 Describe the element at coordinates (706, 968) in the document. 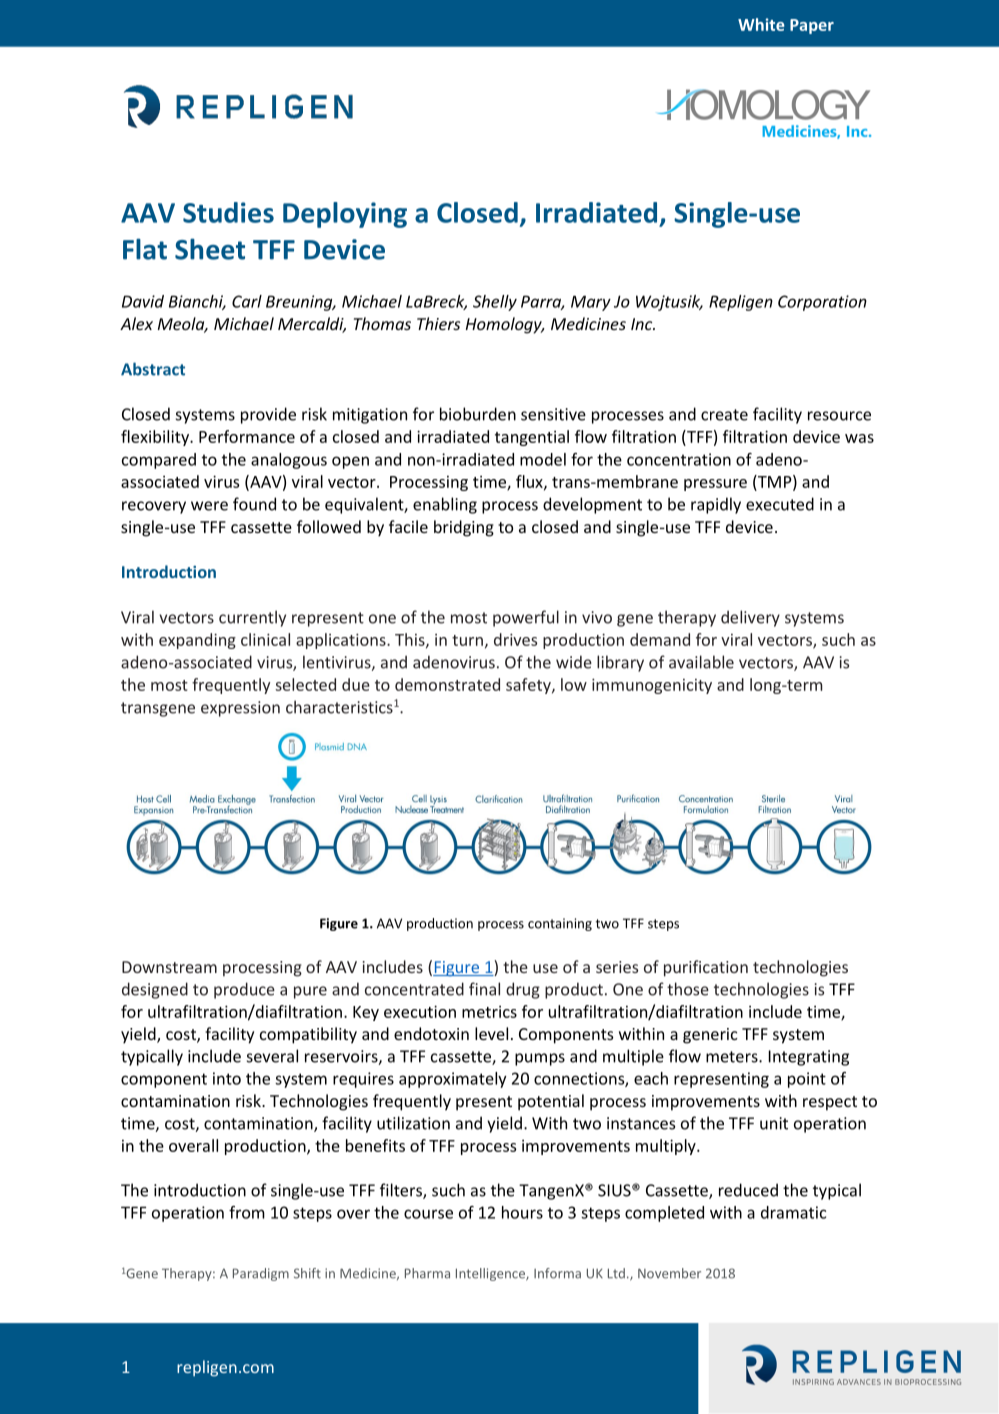

I see `purification` at that location.
